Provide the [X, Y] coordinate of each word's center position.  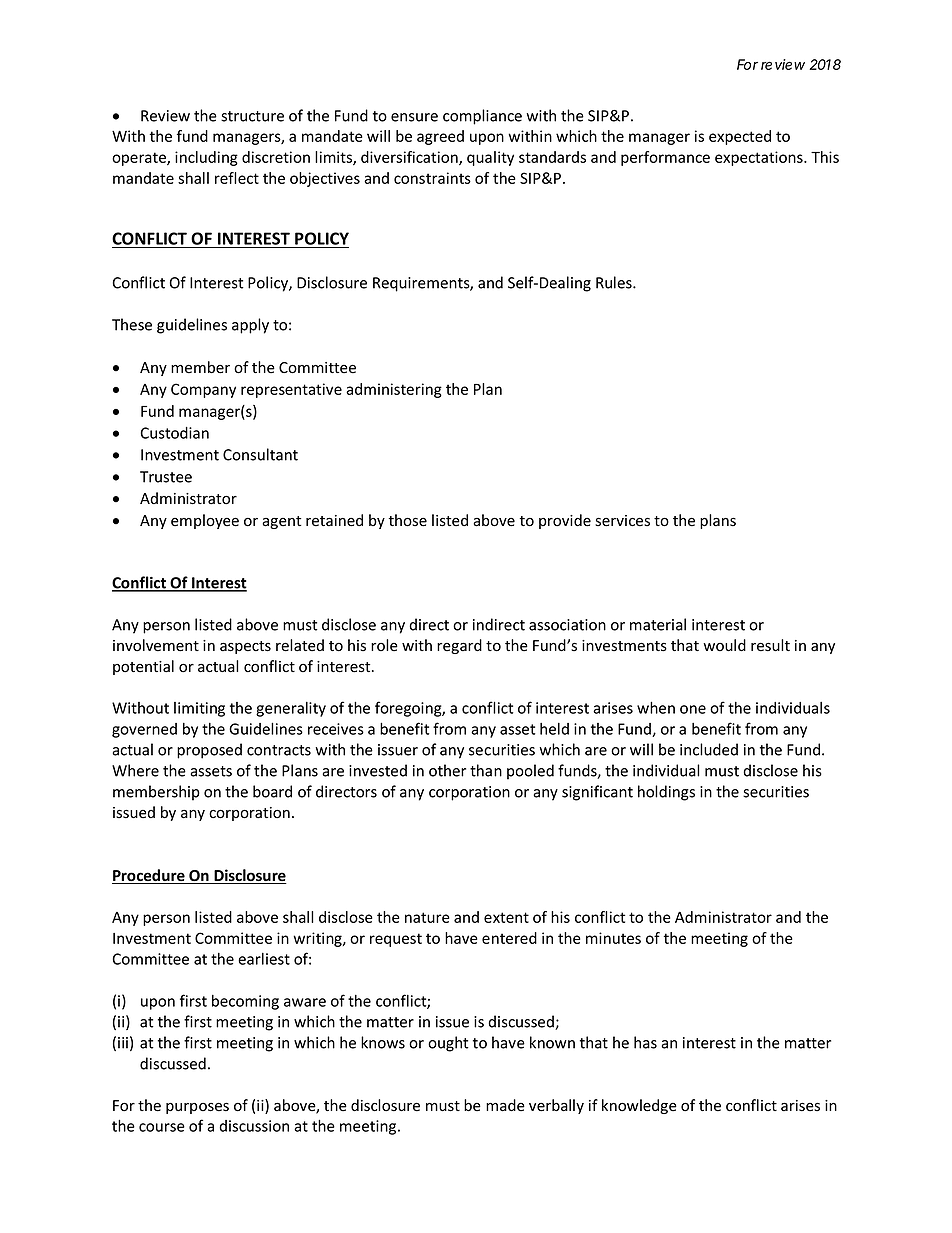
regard [459, 646]
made [505, 1105]
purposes [197, 1108]
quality [490, 158]
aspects [245, 647]
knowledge [639, 1106]
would [724, 645]
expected [740, 137]
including [206, 158]
